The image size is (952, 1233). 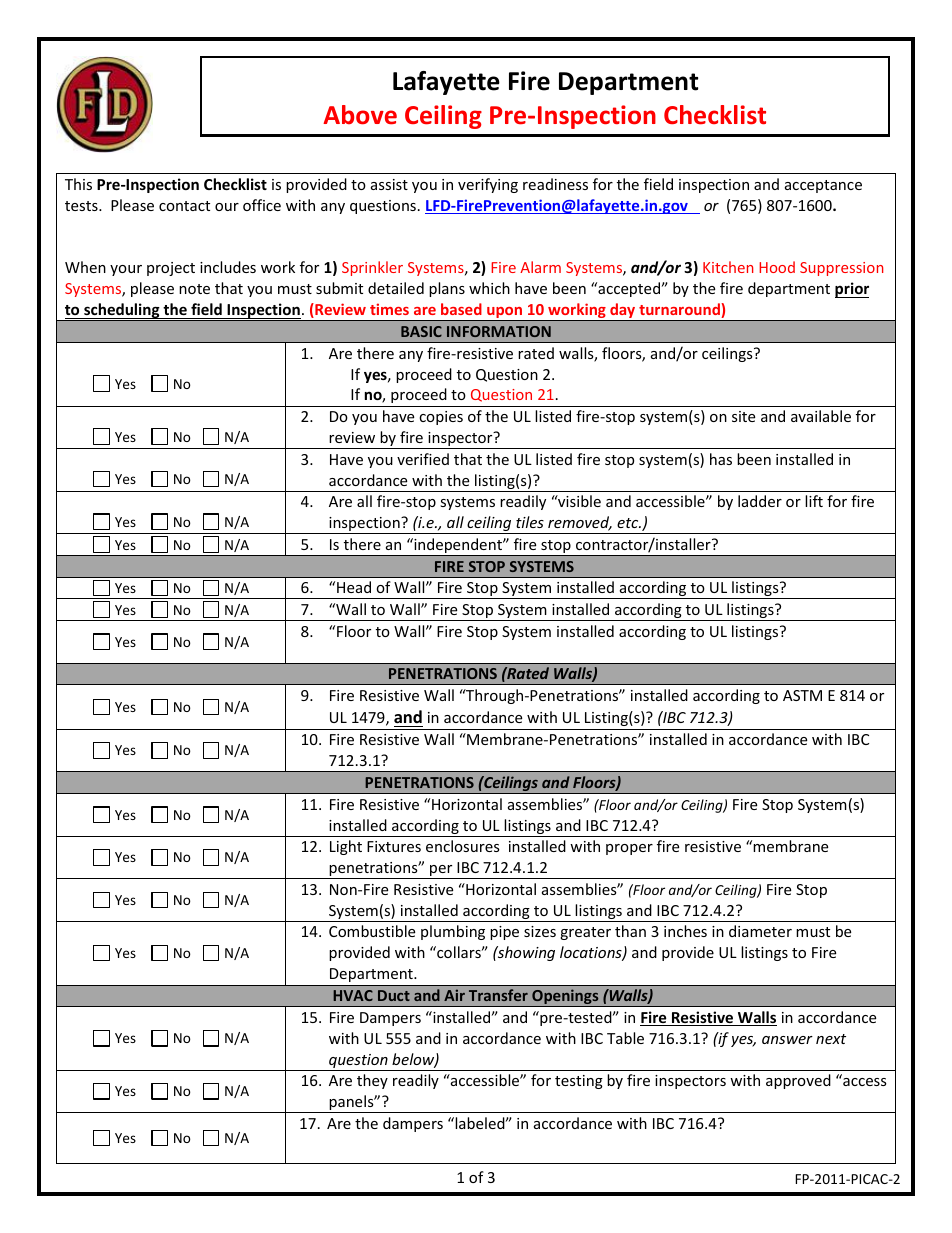 What do you see at coordinates (184, 206) in the screenshot?
I see `contact` at bounding box center [184, 206].
